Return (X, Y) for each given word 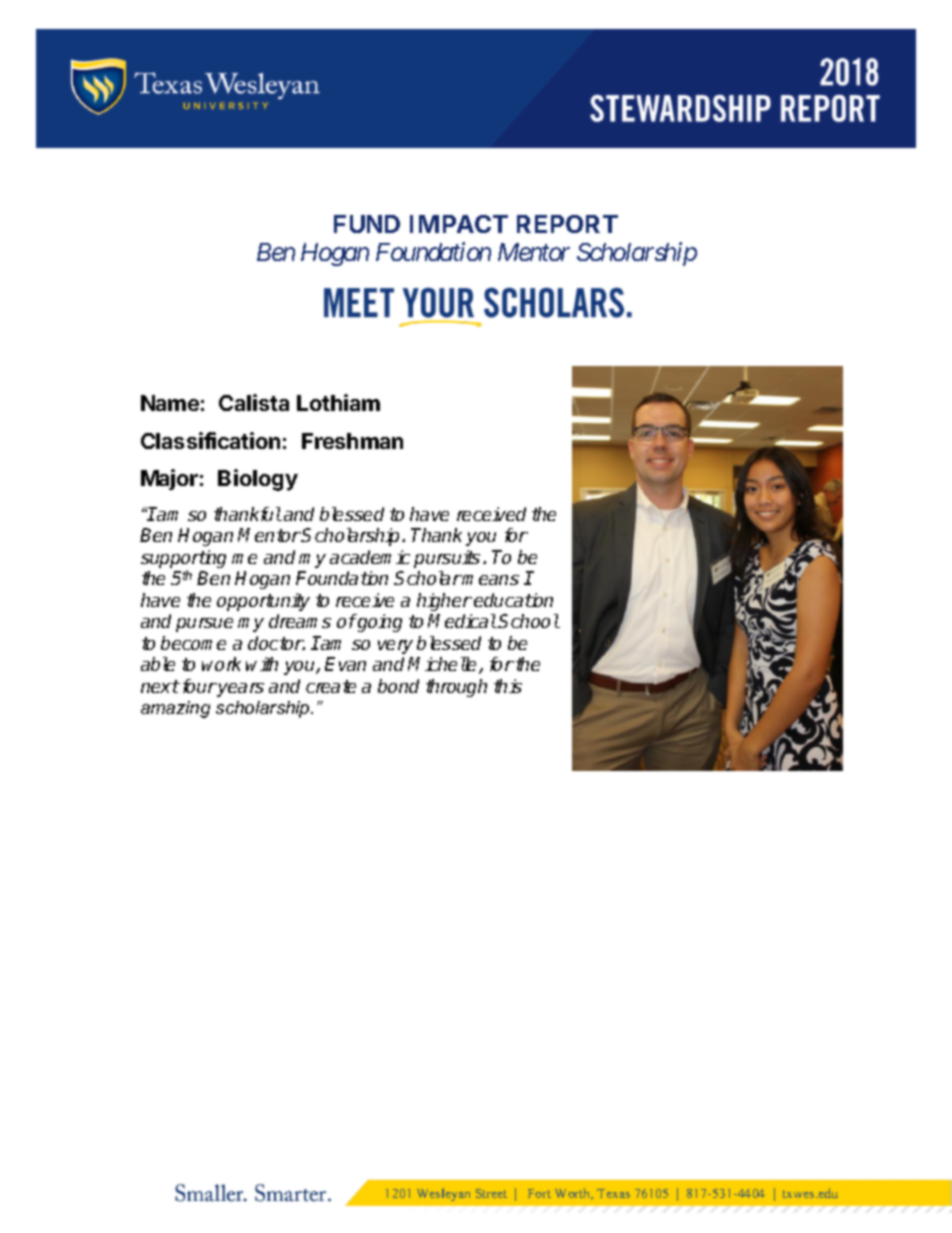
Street (491, 1193)
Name (170, 403)
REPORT (567, 224)
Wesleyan (443, 1194)
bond (398, 686)
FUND (367, 224)
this (508, 686)
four (200, 686)
